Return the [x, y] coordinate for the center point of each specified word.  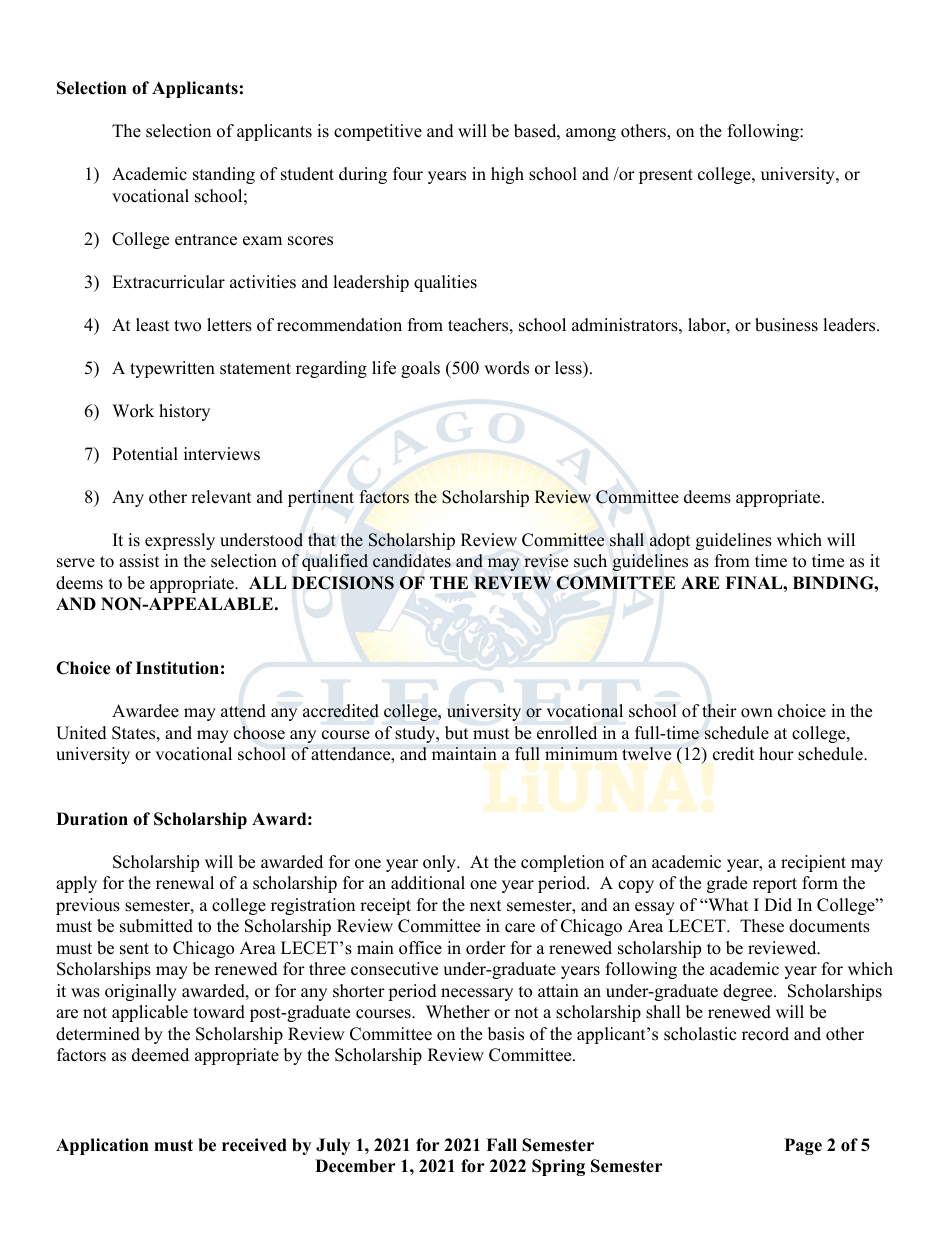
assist [139, 561]
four [408, 174]
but [456, 733]
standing [224, 175]
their [719, 711]
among [591, 134]
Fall [501, 1144]
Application [102, 1146]
